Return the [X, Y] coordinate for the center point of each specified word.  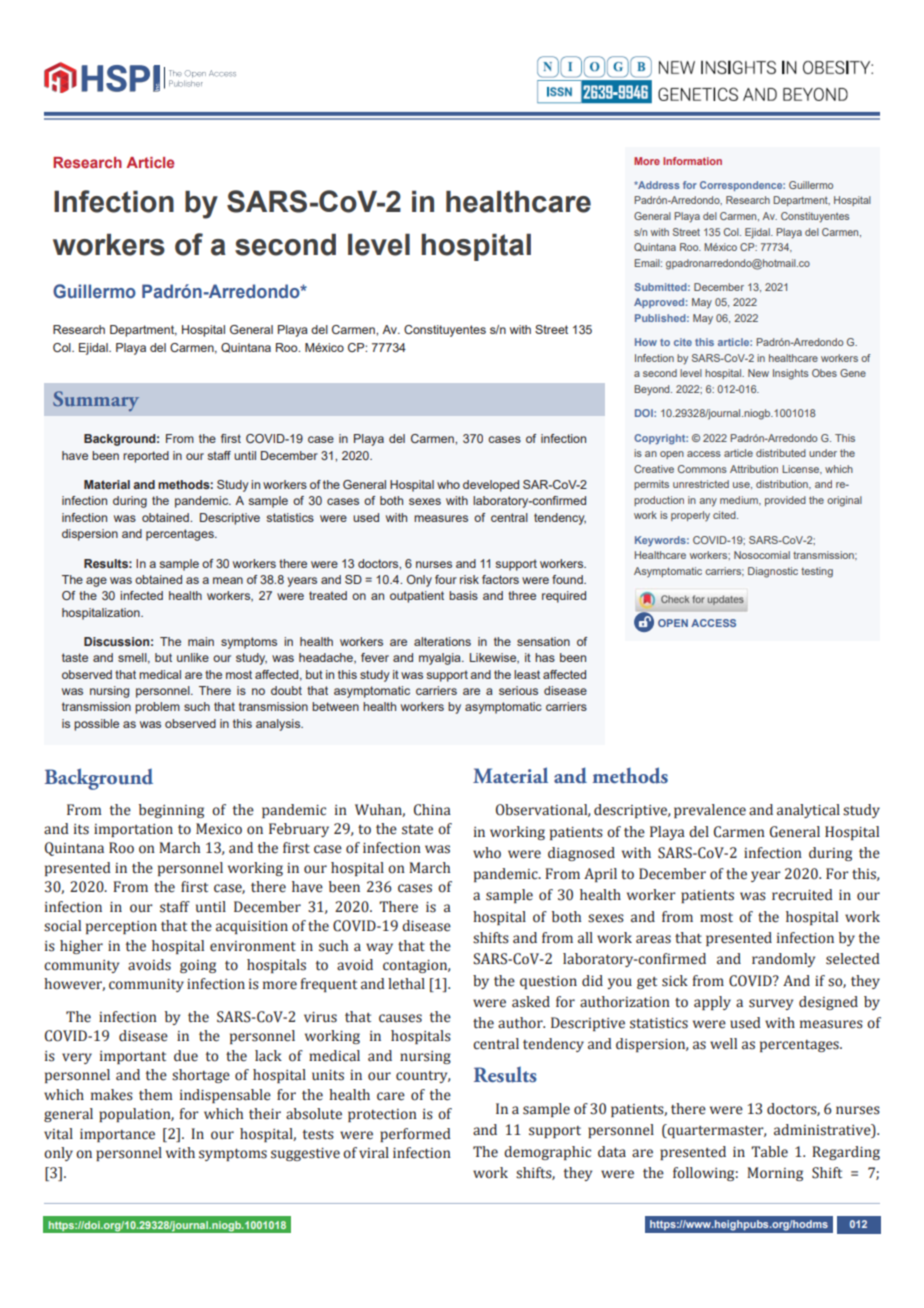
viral [374, 1153]
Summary [96, 401]
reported [146, 457]
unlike [193, 657]
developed [491, 486]
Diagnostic [773, 572]
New [758, 373]
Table [769, 1152]
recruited [802, 895]
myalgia [441, 659]
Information [692, 161]
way [379, 948]
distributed [781, 453]
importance [117, 1135]
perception [121, 927]
